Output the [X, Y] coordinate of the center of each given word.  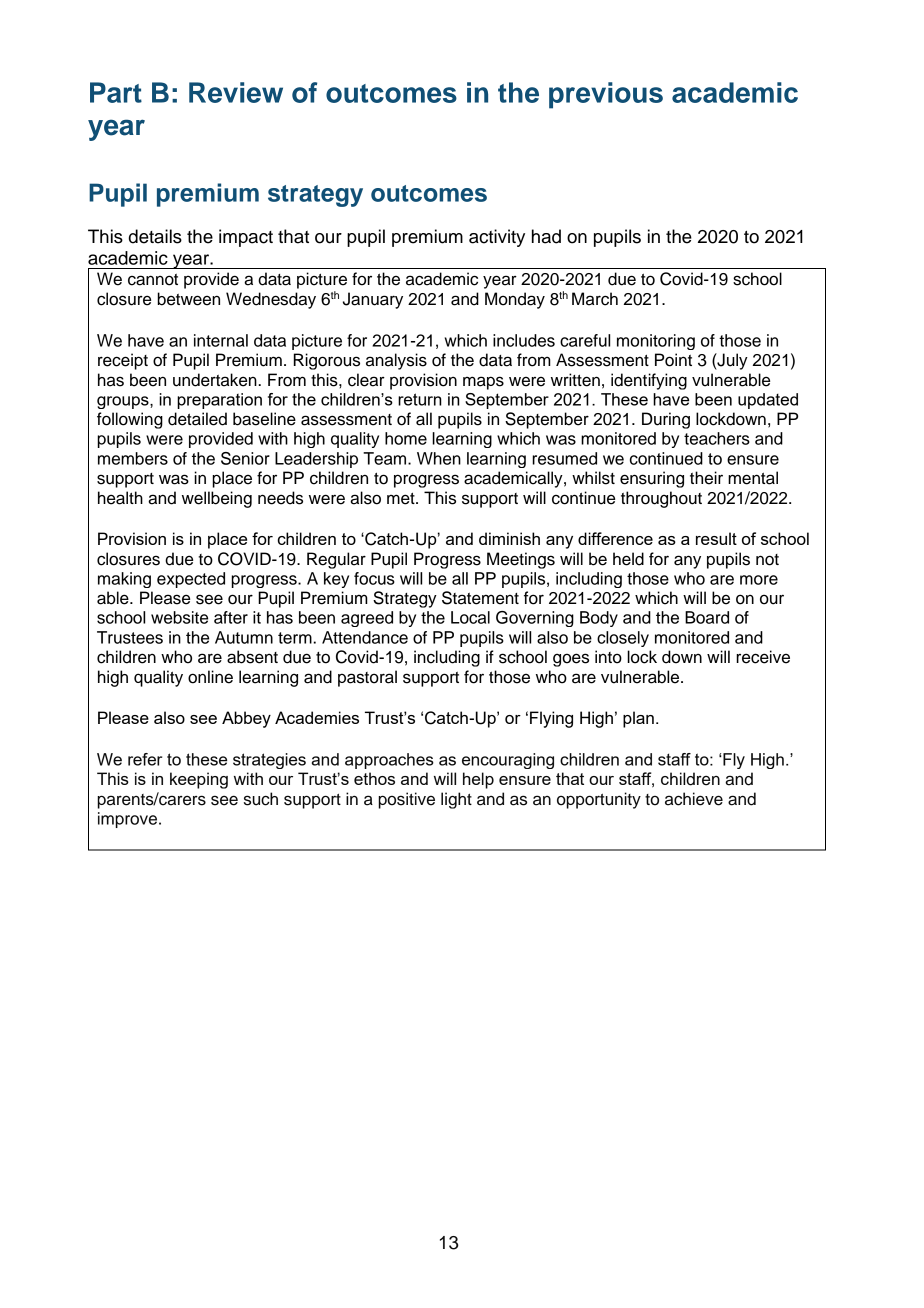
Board [707, 617]
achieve [694, 799]
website [179, 617]
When [439, 458]
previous [606, 95]
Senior [245, 458]
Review [236, 92]
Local [470, 617]
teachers [717, 438]
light [456, 800]
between [188, 299]
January [373, 300]
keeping [199, 780]
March [595, 299]
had [546, 236]
